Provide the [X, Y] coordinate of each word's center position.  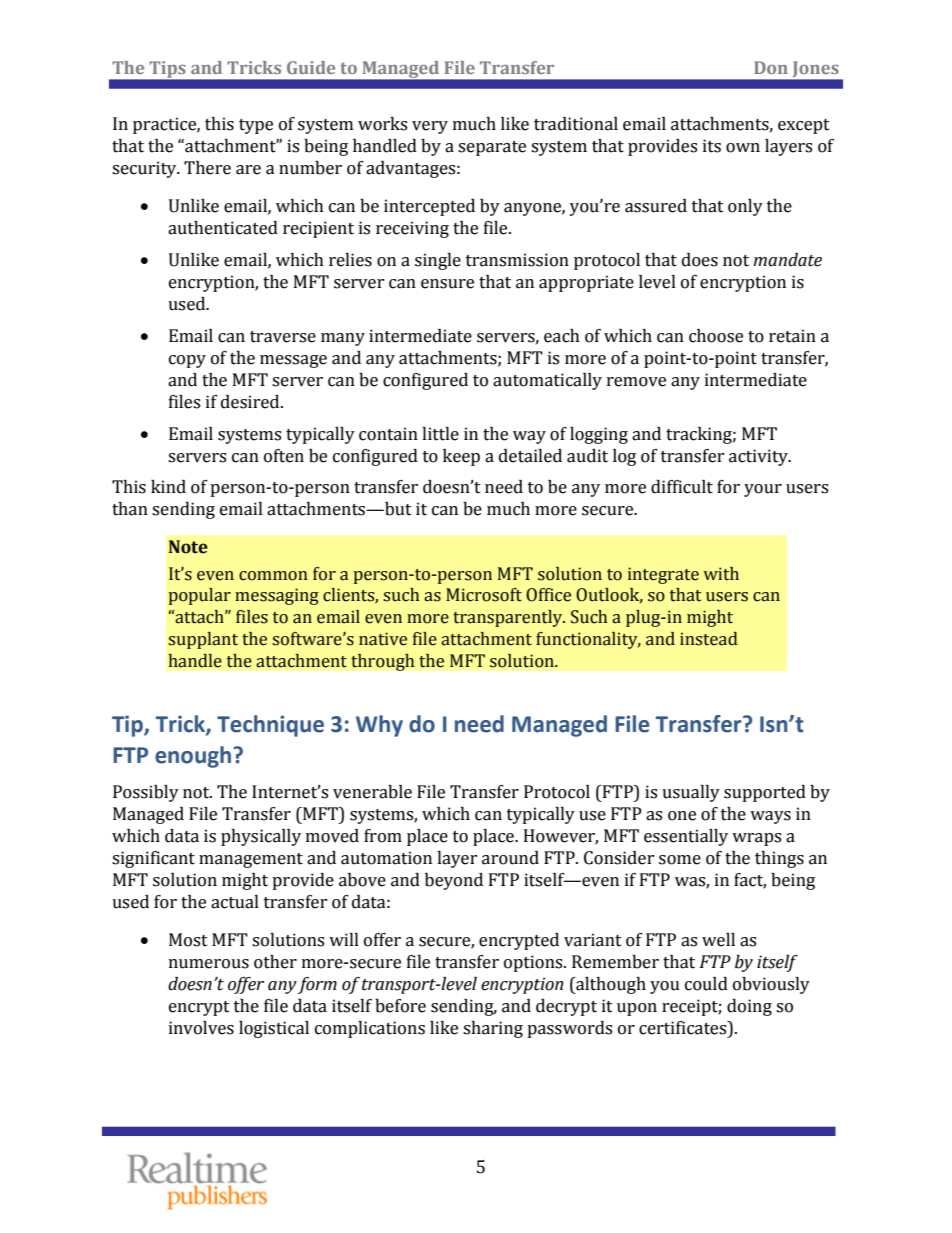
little [440, 434]
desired [251, 402]
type [256, 126]
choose [716, 336]
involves [201, 1028]
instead [709, 639]
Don [771, 67]
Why [379, 726]
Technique [270, 726]
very [430, 127]
